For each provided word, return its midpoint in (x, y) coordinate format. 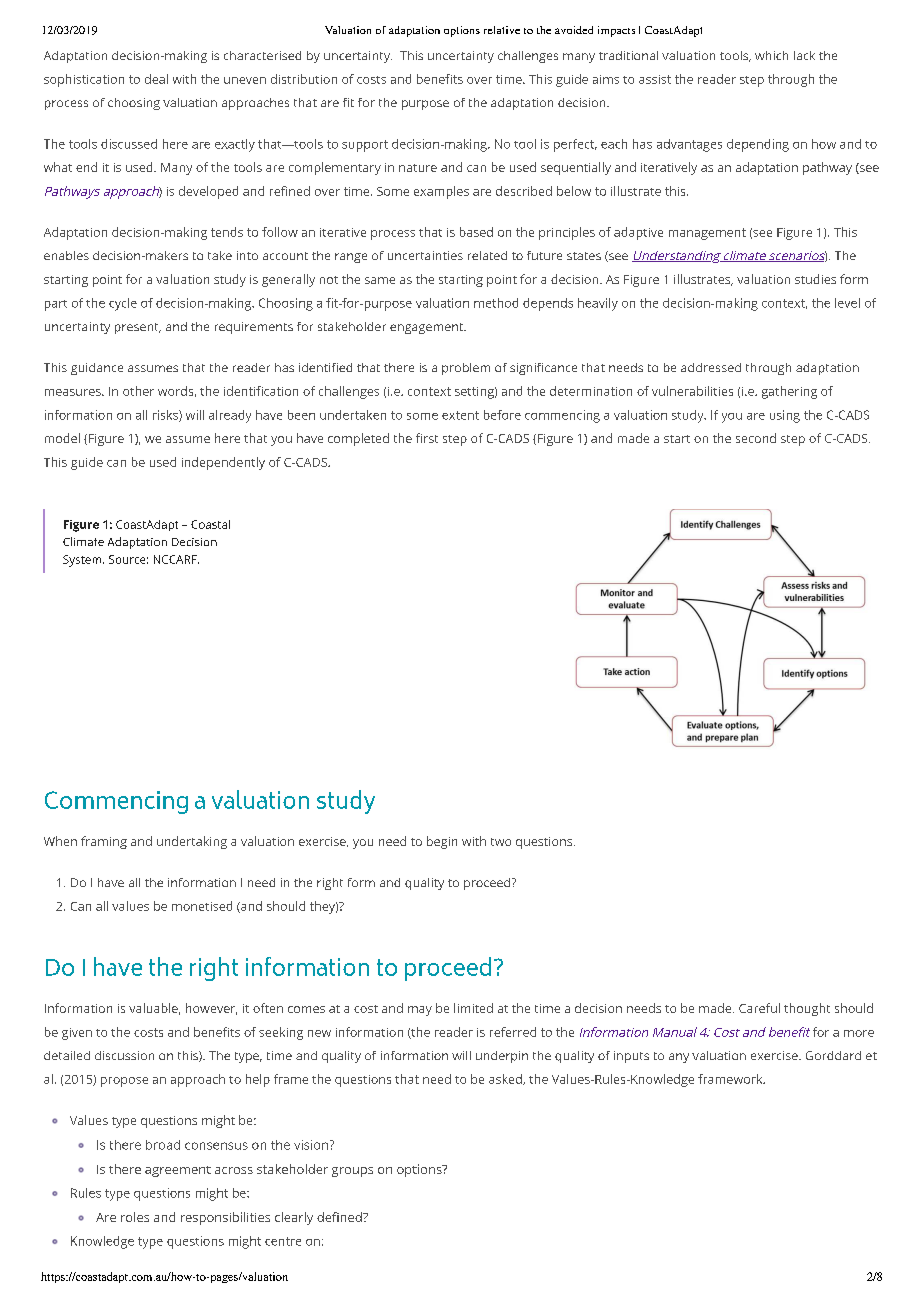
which (771, 55)
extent (460, 415)
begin (442, 842)
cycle (123, 304)
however (211, 1009)
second (756, 438)
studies (815, 279)
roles (135, 1217)
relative (502, 30)
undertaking (192, 842)
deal (156, 79)
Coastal (210, 524)
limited (473, 1008)
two (501, 842)
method (496, 303)
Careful (759, 1008)
